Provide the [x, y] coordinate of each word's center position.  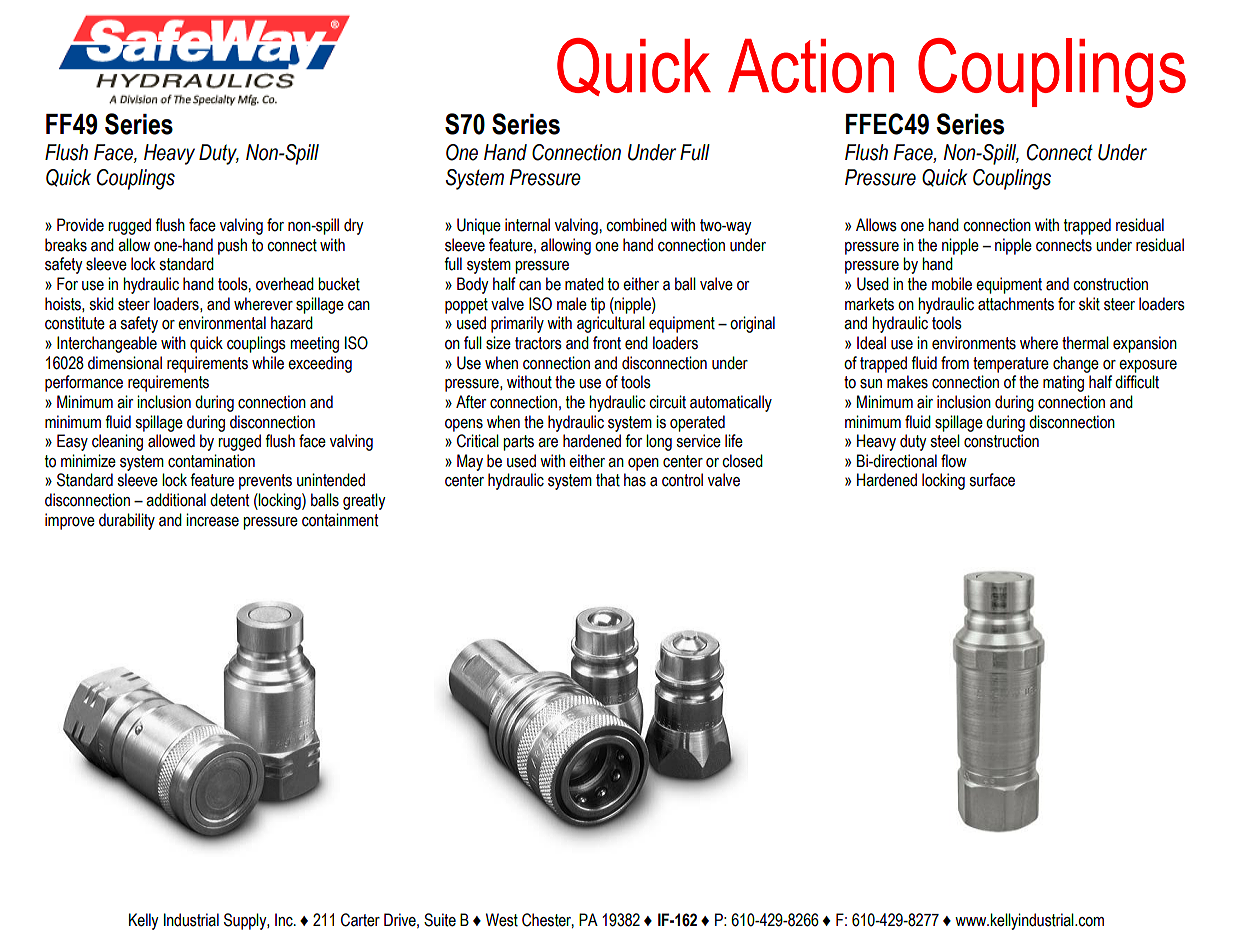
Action [811, 66]
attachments [1016, 304]
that [608, 480]
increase [212, 520]
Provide [80, 225]
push [232, 246]
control [682, 480]
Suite [440, 920]
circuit [667, 402]
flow [954, 461]
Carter [360, 920]
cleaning [117, 442]
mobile [952, 284]
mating [1063, 383]
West [502, 920]
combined [636, 225]
